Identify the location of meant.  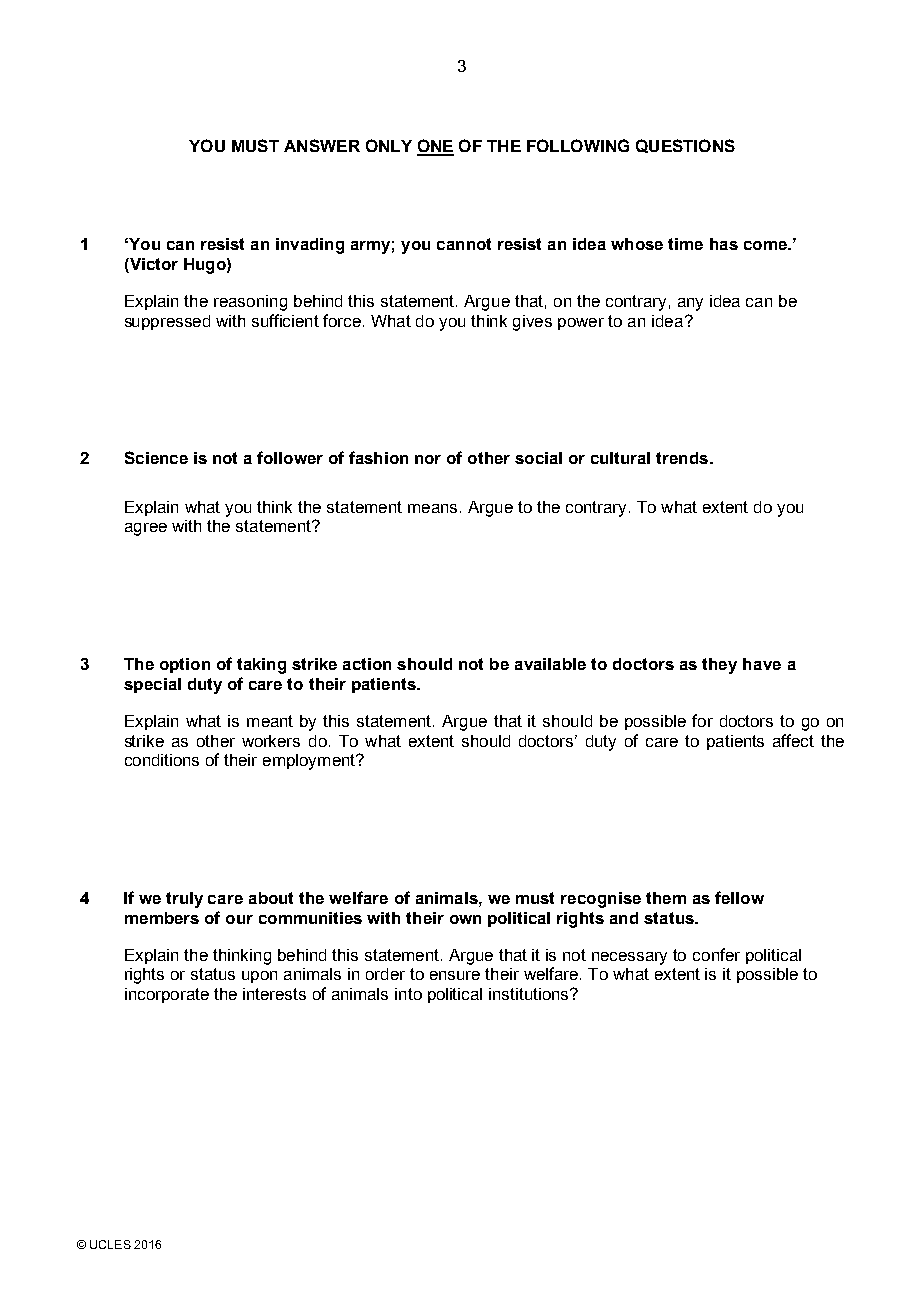
(270, 721).
